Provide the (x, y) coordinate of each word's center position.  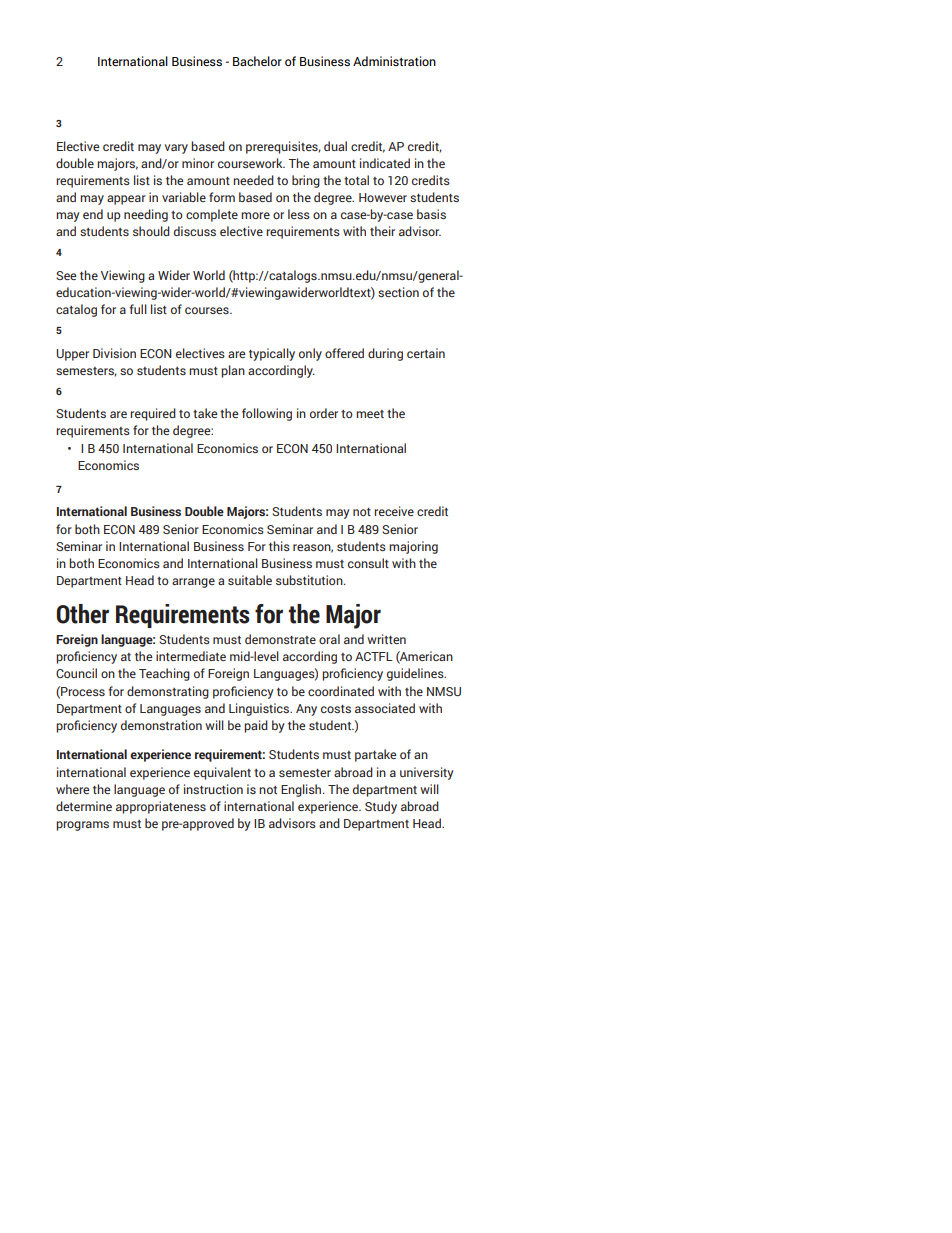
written (386, 639)
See (66, 275)
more (255, 215)
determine (84, 806)
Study (381, 807)
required (153, 414)
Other (83, 614)
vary (176, 149)
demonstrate (280, 639)
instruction (213, 789)
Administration (394, 61)
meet (370, 414)
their (382, 231)
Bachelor (257, 61)
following (267, 414)
